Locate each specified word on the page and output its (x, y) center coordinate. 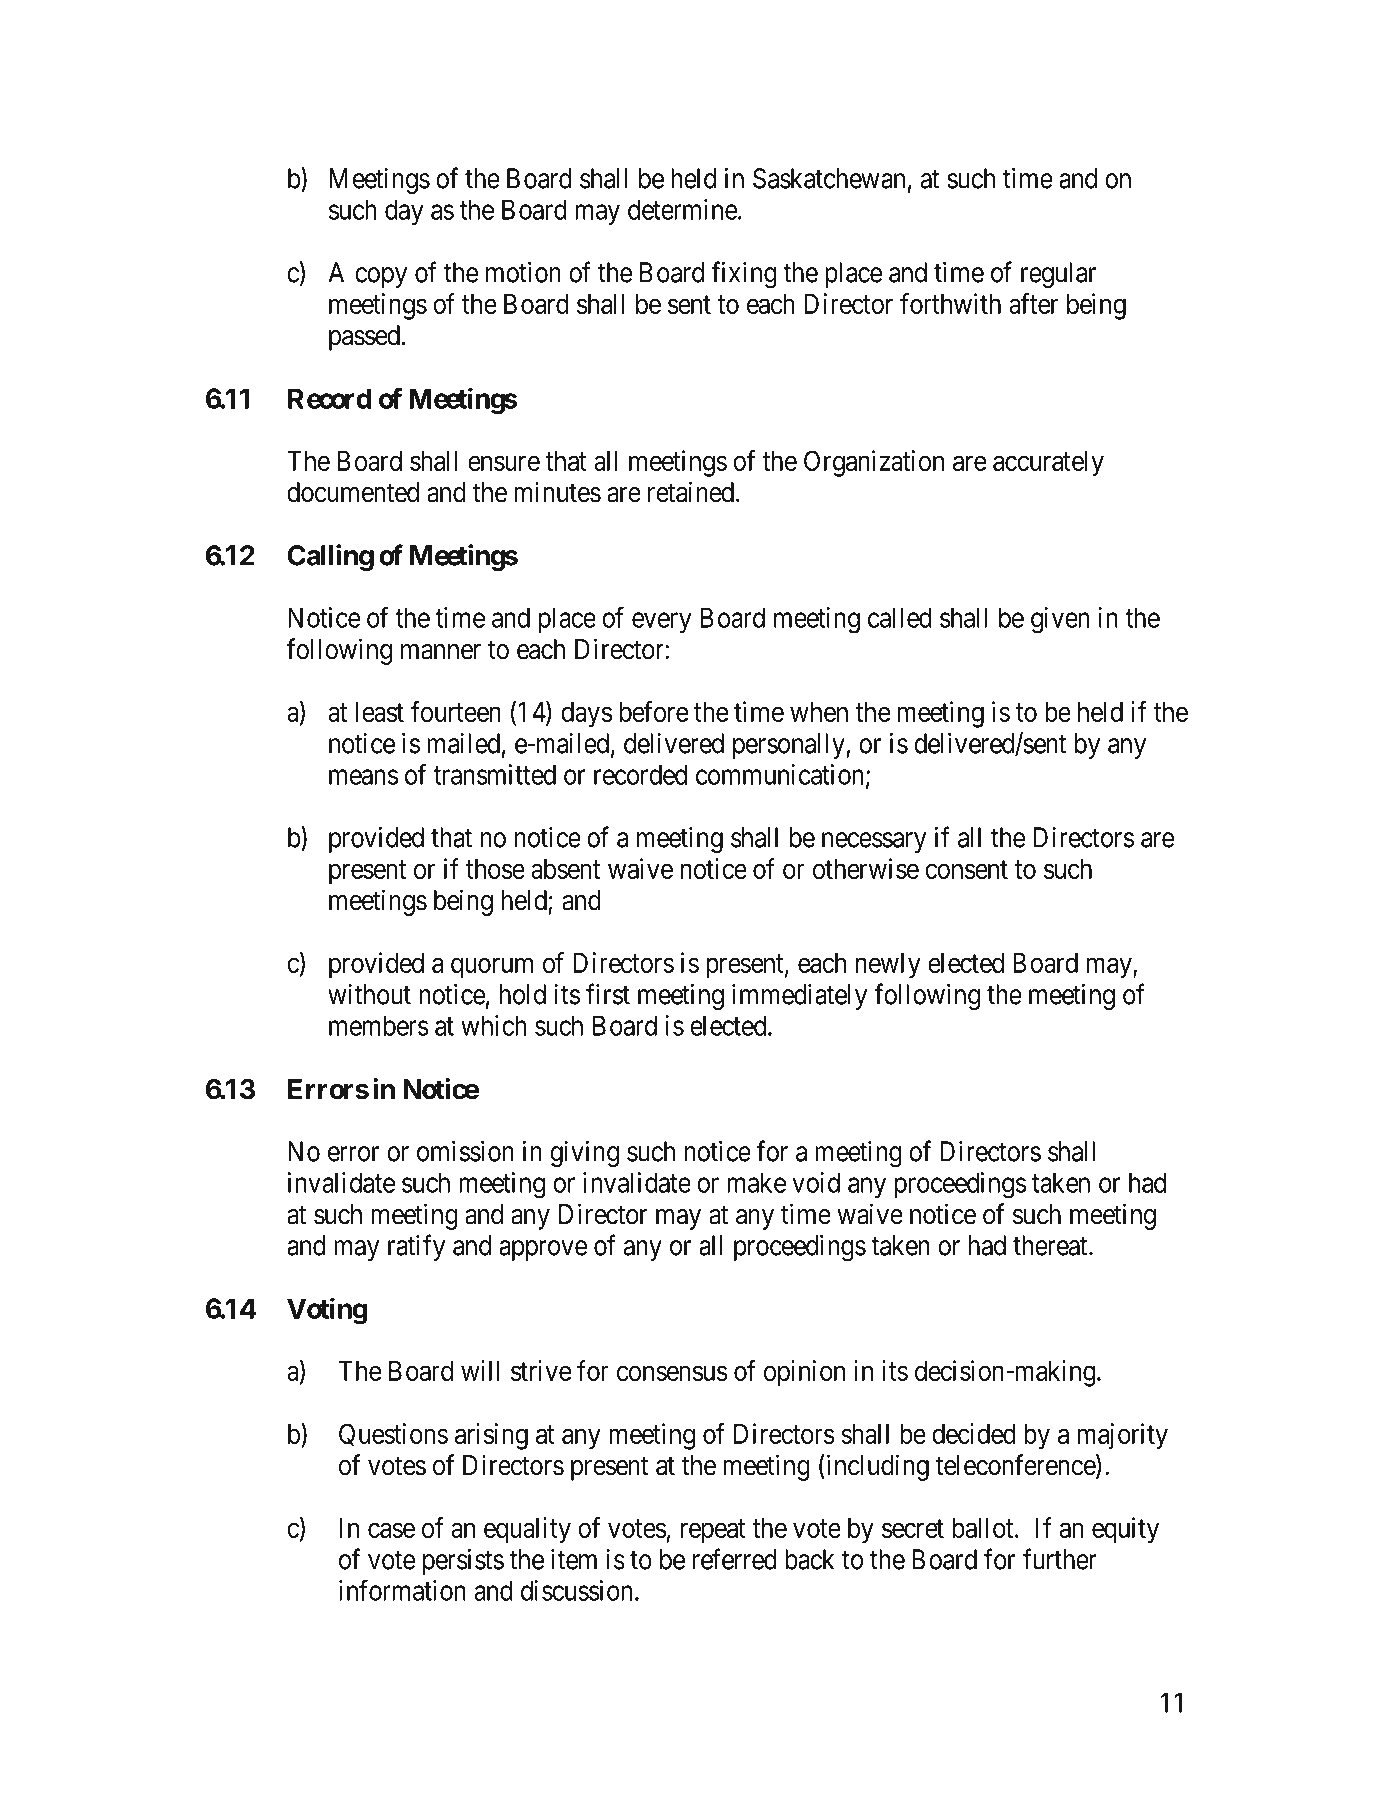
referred (735, 1559)
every (661, 623)
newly (888, 966)
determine (682, 209)
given (1060, 620)
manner (441, 652)
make (756, 1182)
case (391, 1530)
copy (381, 277)
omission (465, 1151)
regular (1058, 275)
